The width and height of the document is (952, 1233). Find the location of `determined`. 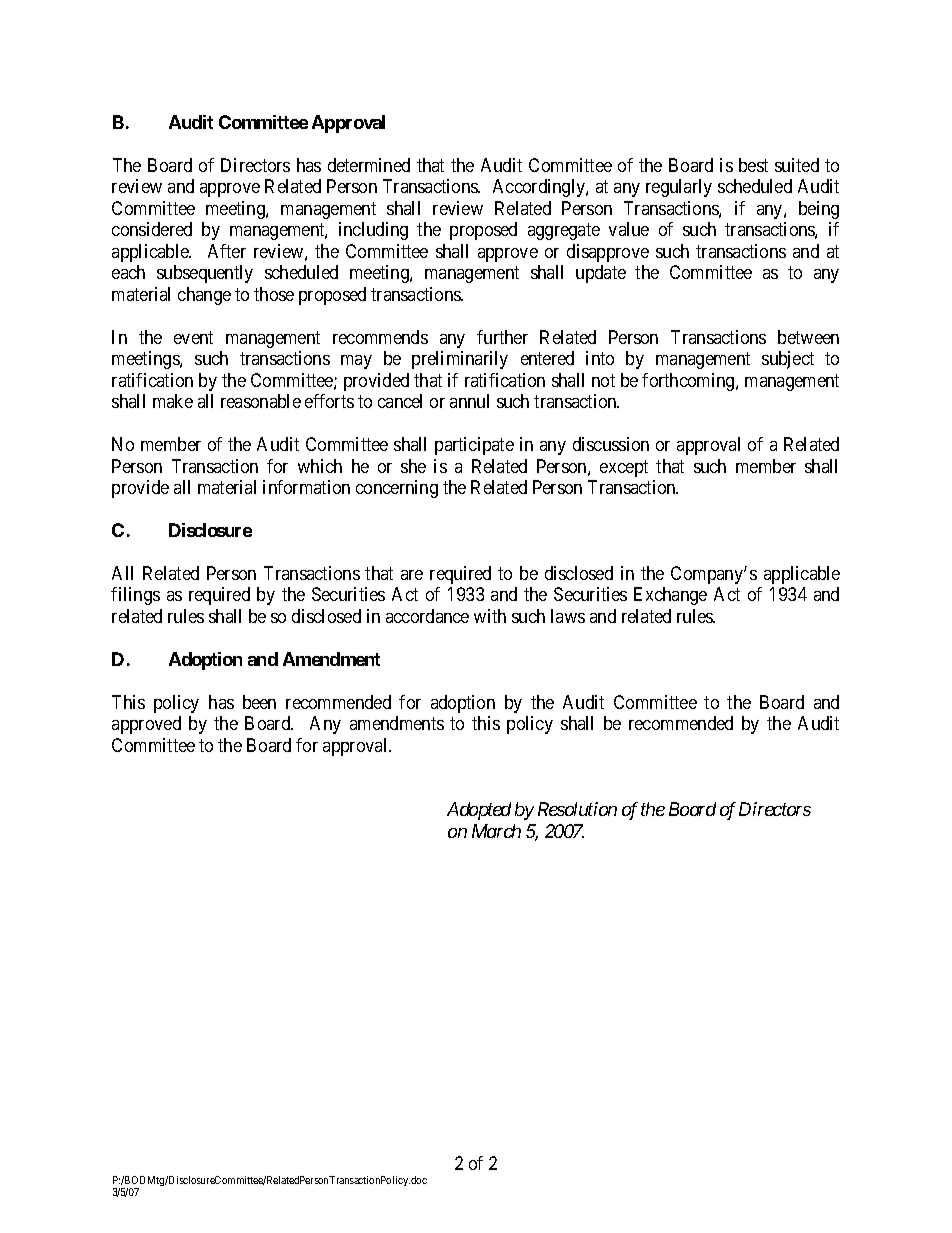

determined is located at coordinates (369, 165).
